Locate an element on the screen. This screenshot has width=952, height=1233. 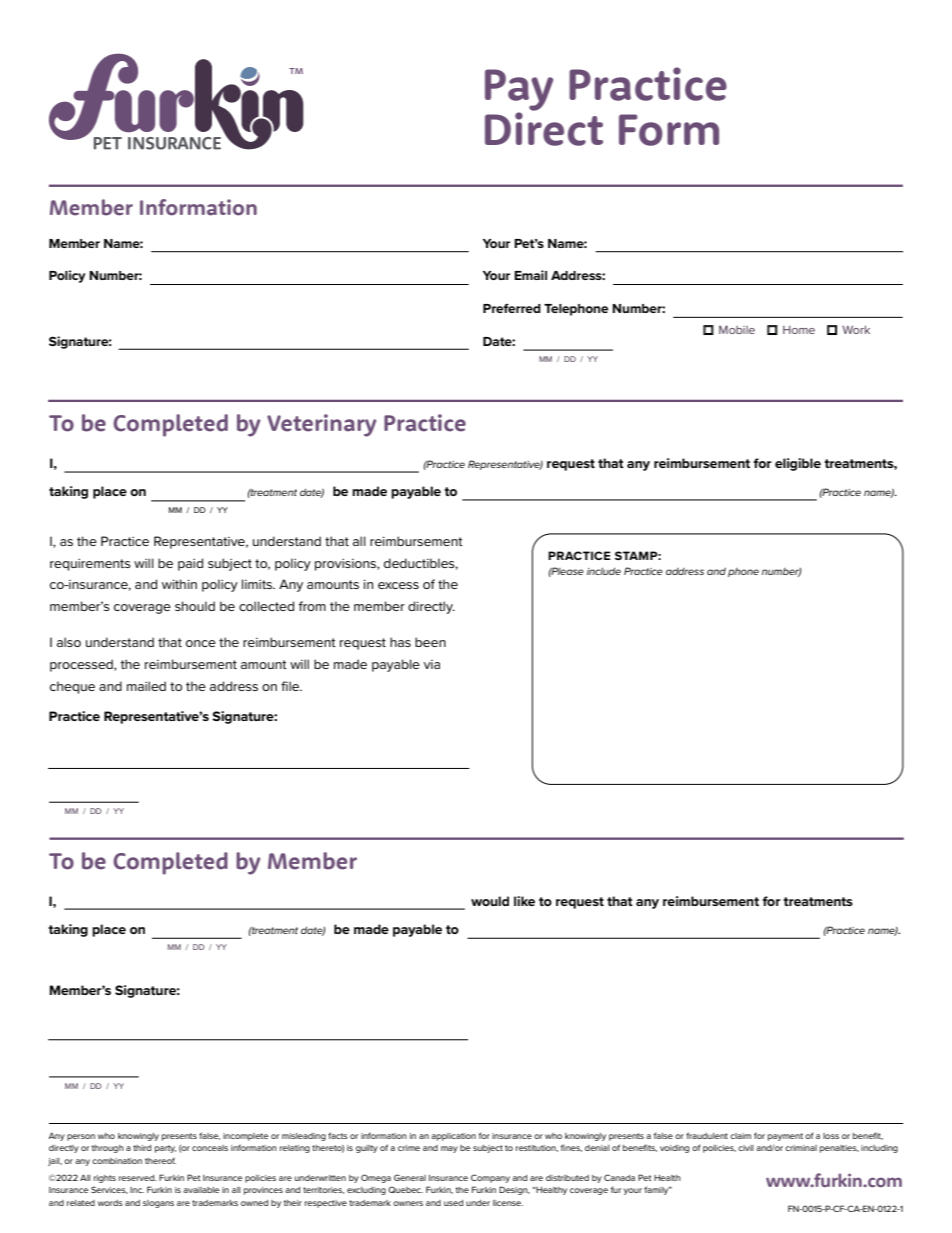
Veterinary is located at coordinates (321, 425).
